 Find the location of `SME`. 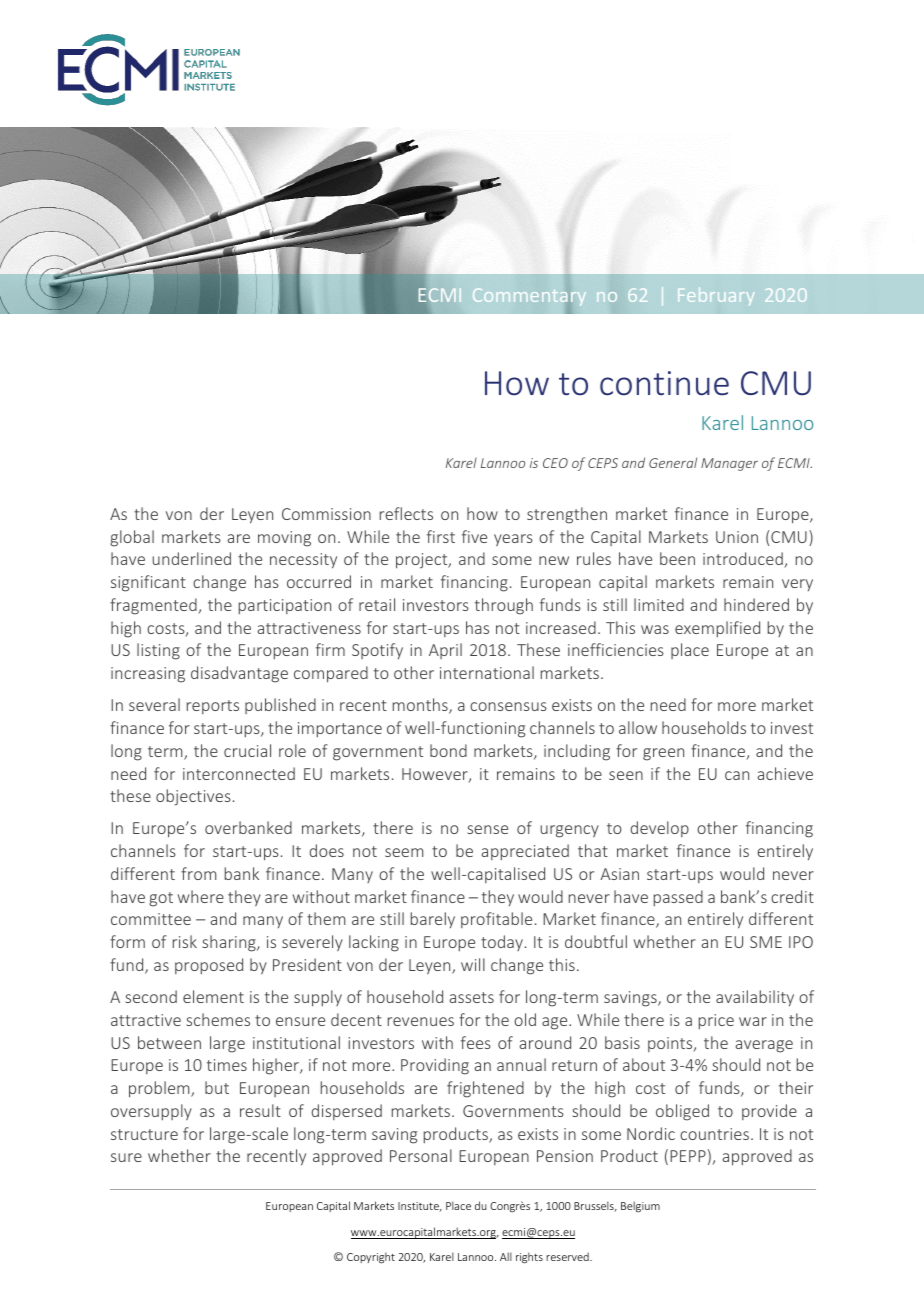

SME is located at coordinates (766, 942).
